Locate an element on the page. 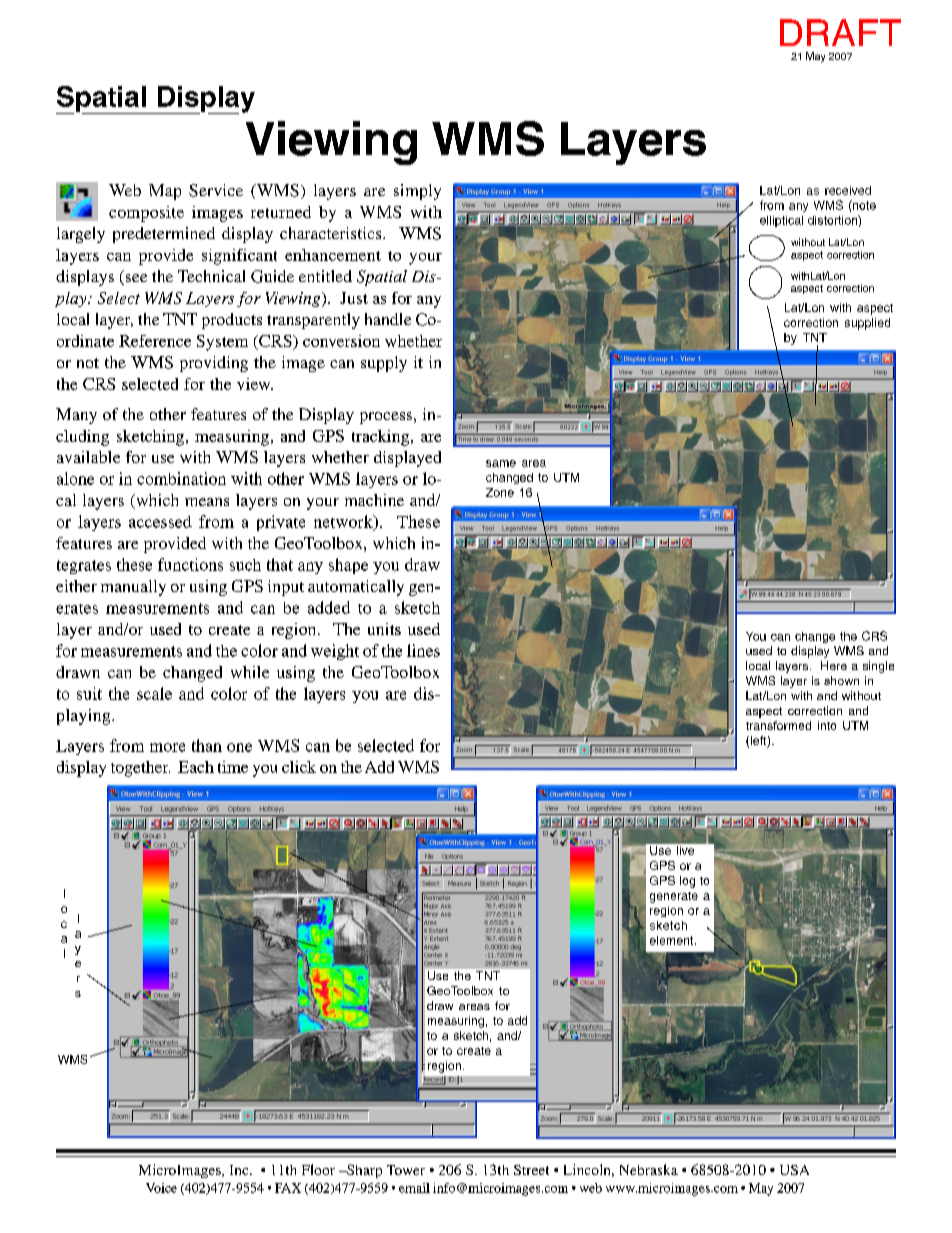 This document has height=1233, width=952. DRAFT is located at coordinates (840, 32).
